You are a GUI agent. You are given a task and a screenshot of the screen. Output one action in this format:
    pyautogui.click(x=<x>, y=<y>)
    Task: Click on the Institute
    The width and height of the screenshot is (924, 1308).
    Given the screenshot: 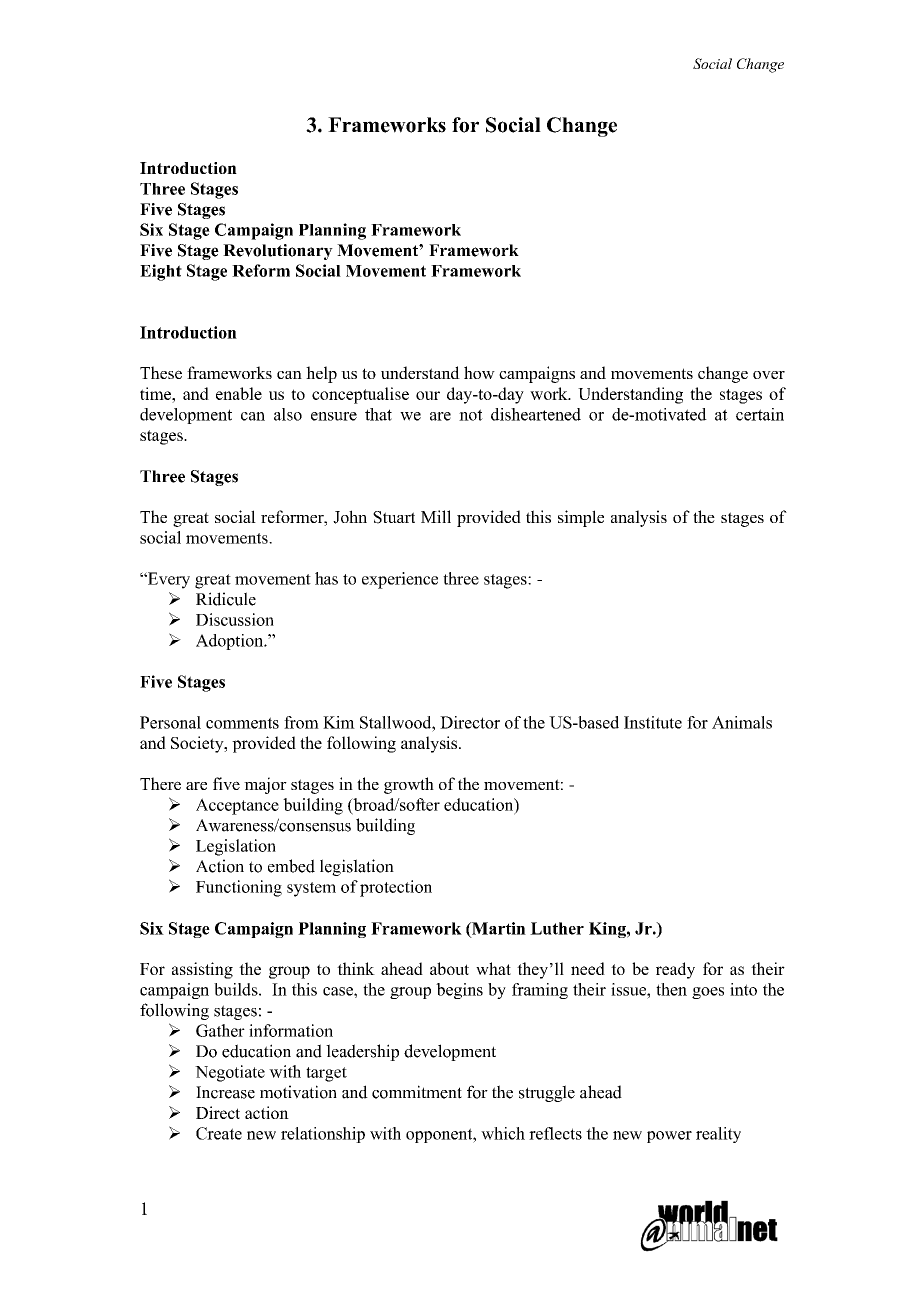 What is the action you would take?
    pyautogui.click(x=653, y=722)
